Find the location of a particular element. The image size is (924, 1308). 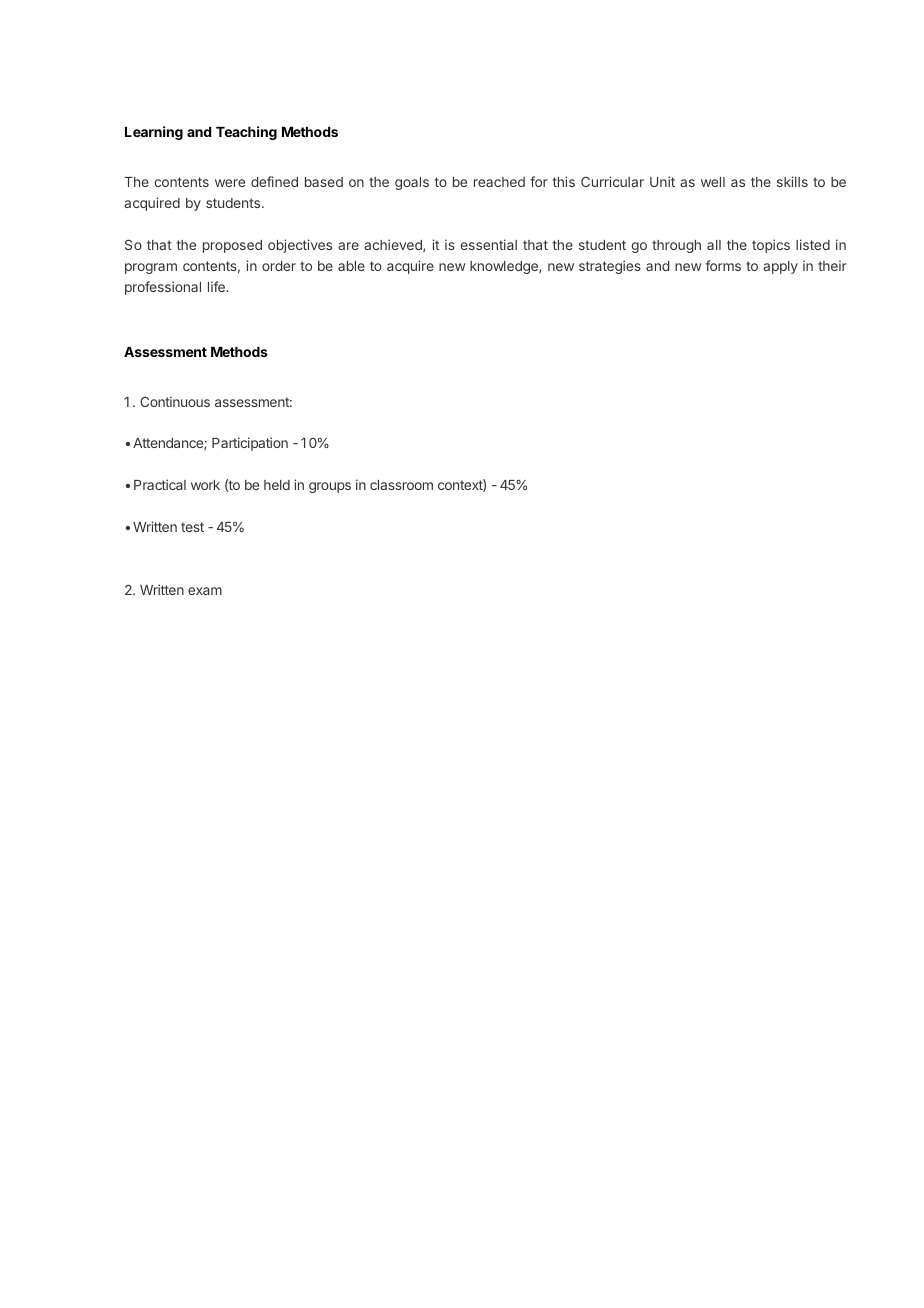

reached is located at coordinates (499, 182).
